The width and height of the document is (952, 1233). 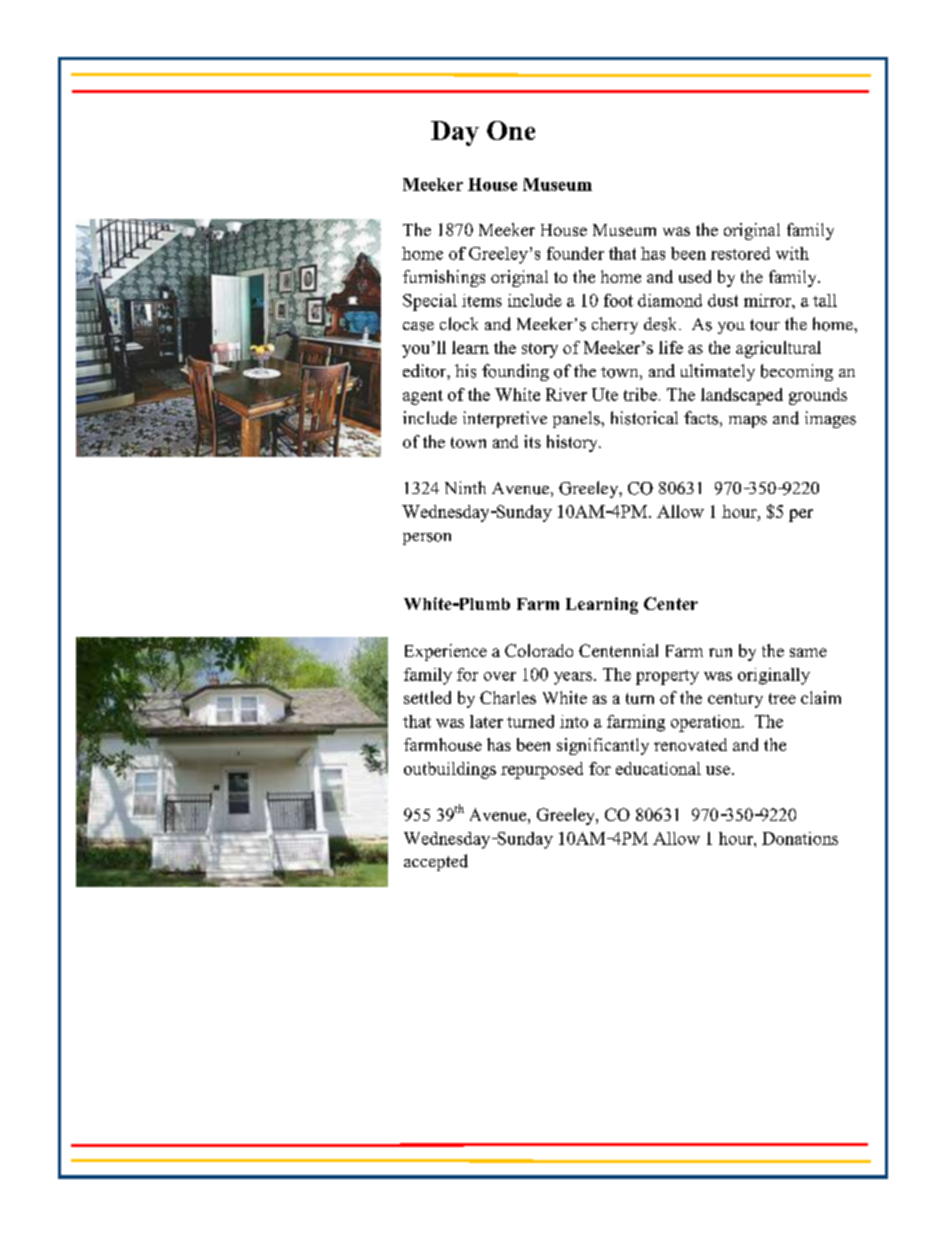 What do you see at coordinates (618, 650) in the document?
I see `Centennial` at bounding box center [618, 650].
